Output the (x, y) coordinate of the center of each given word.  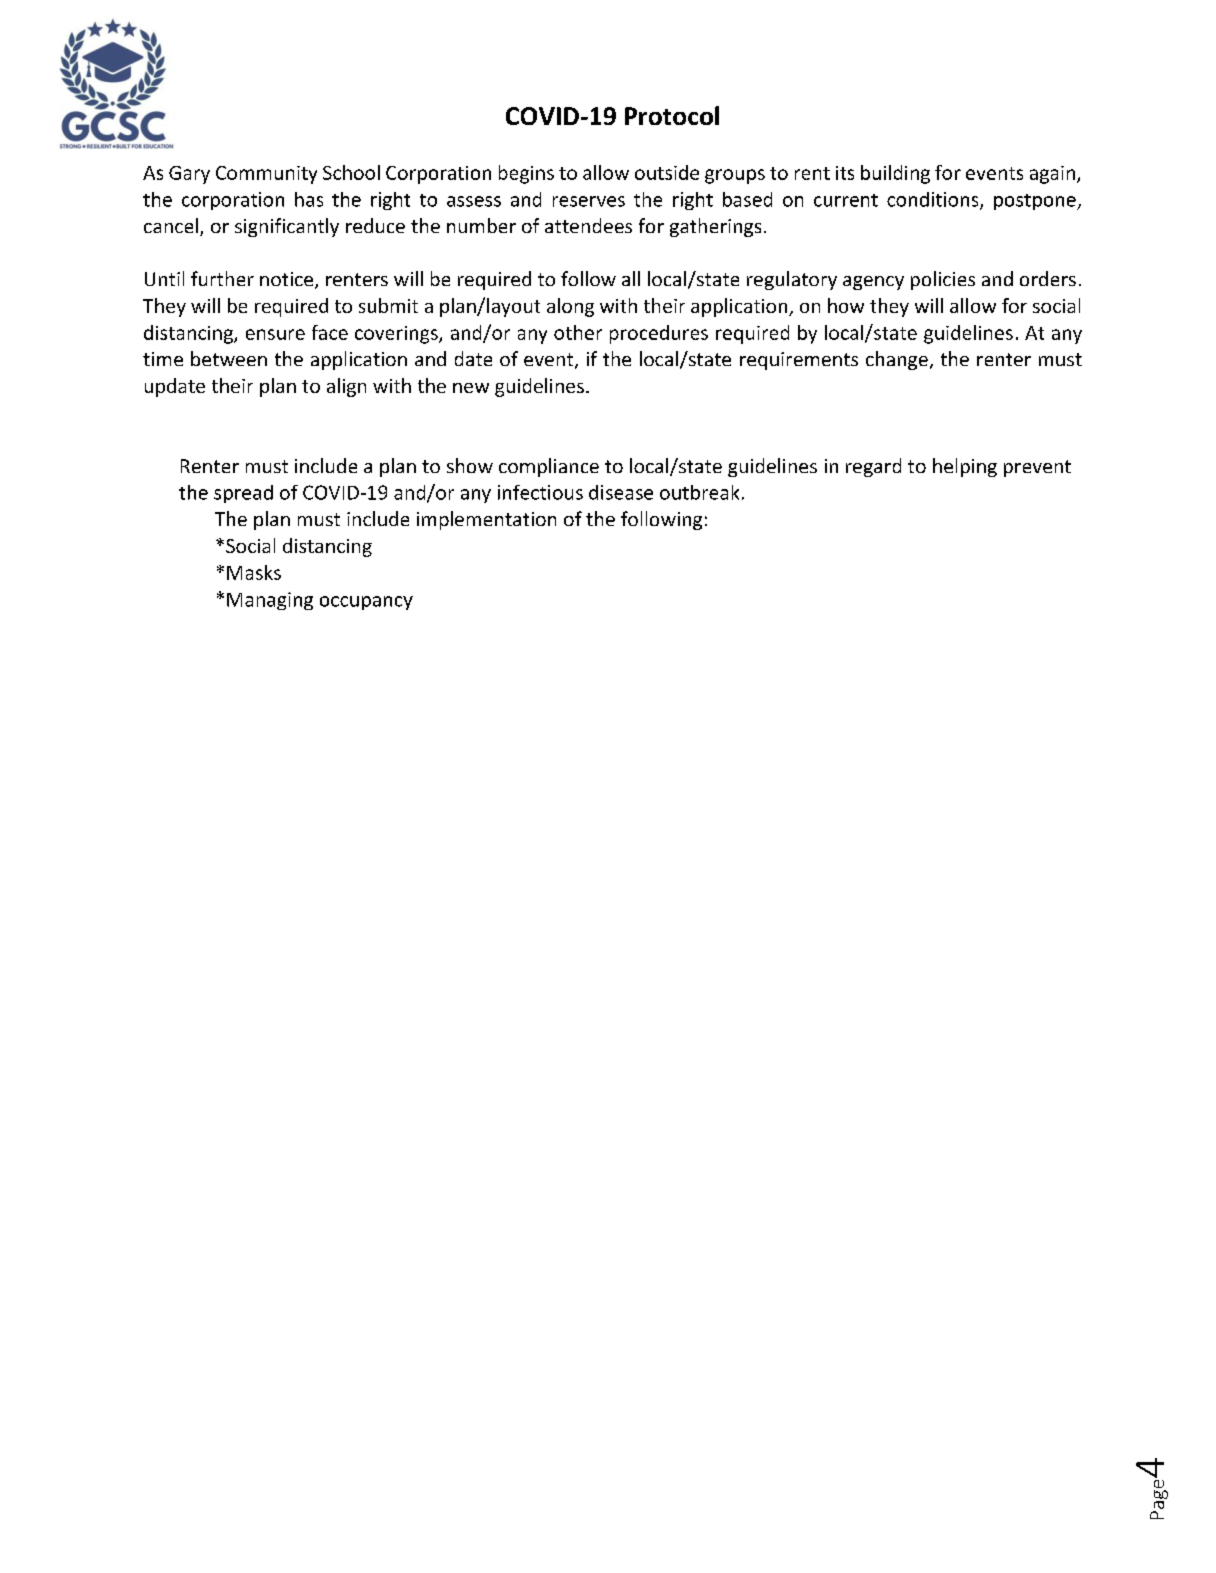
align (346, 387)
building (895, 174)
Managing (270, 601)
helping (965, 467)
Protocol (672, 115)
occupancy (366, 603)
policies (943, 280)
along (570, 307)
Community (266, 175)
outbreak (699, 492)
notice (288, 280)
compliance (549, 467)
